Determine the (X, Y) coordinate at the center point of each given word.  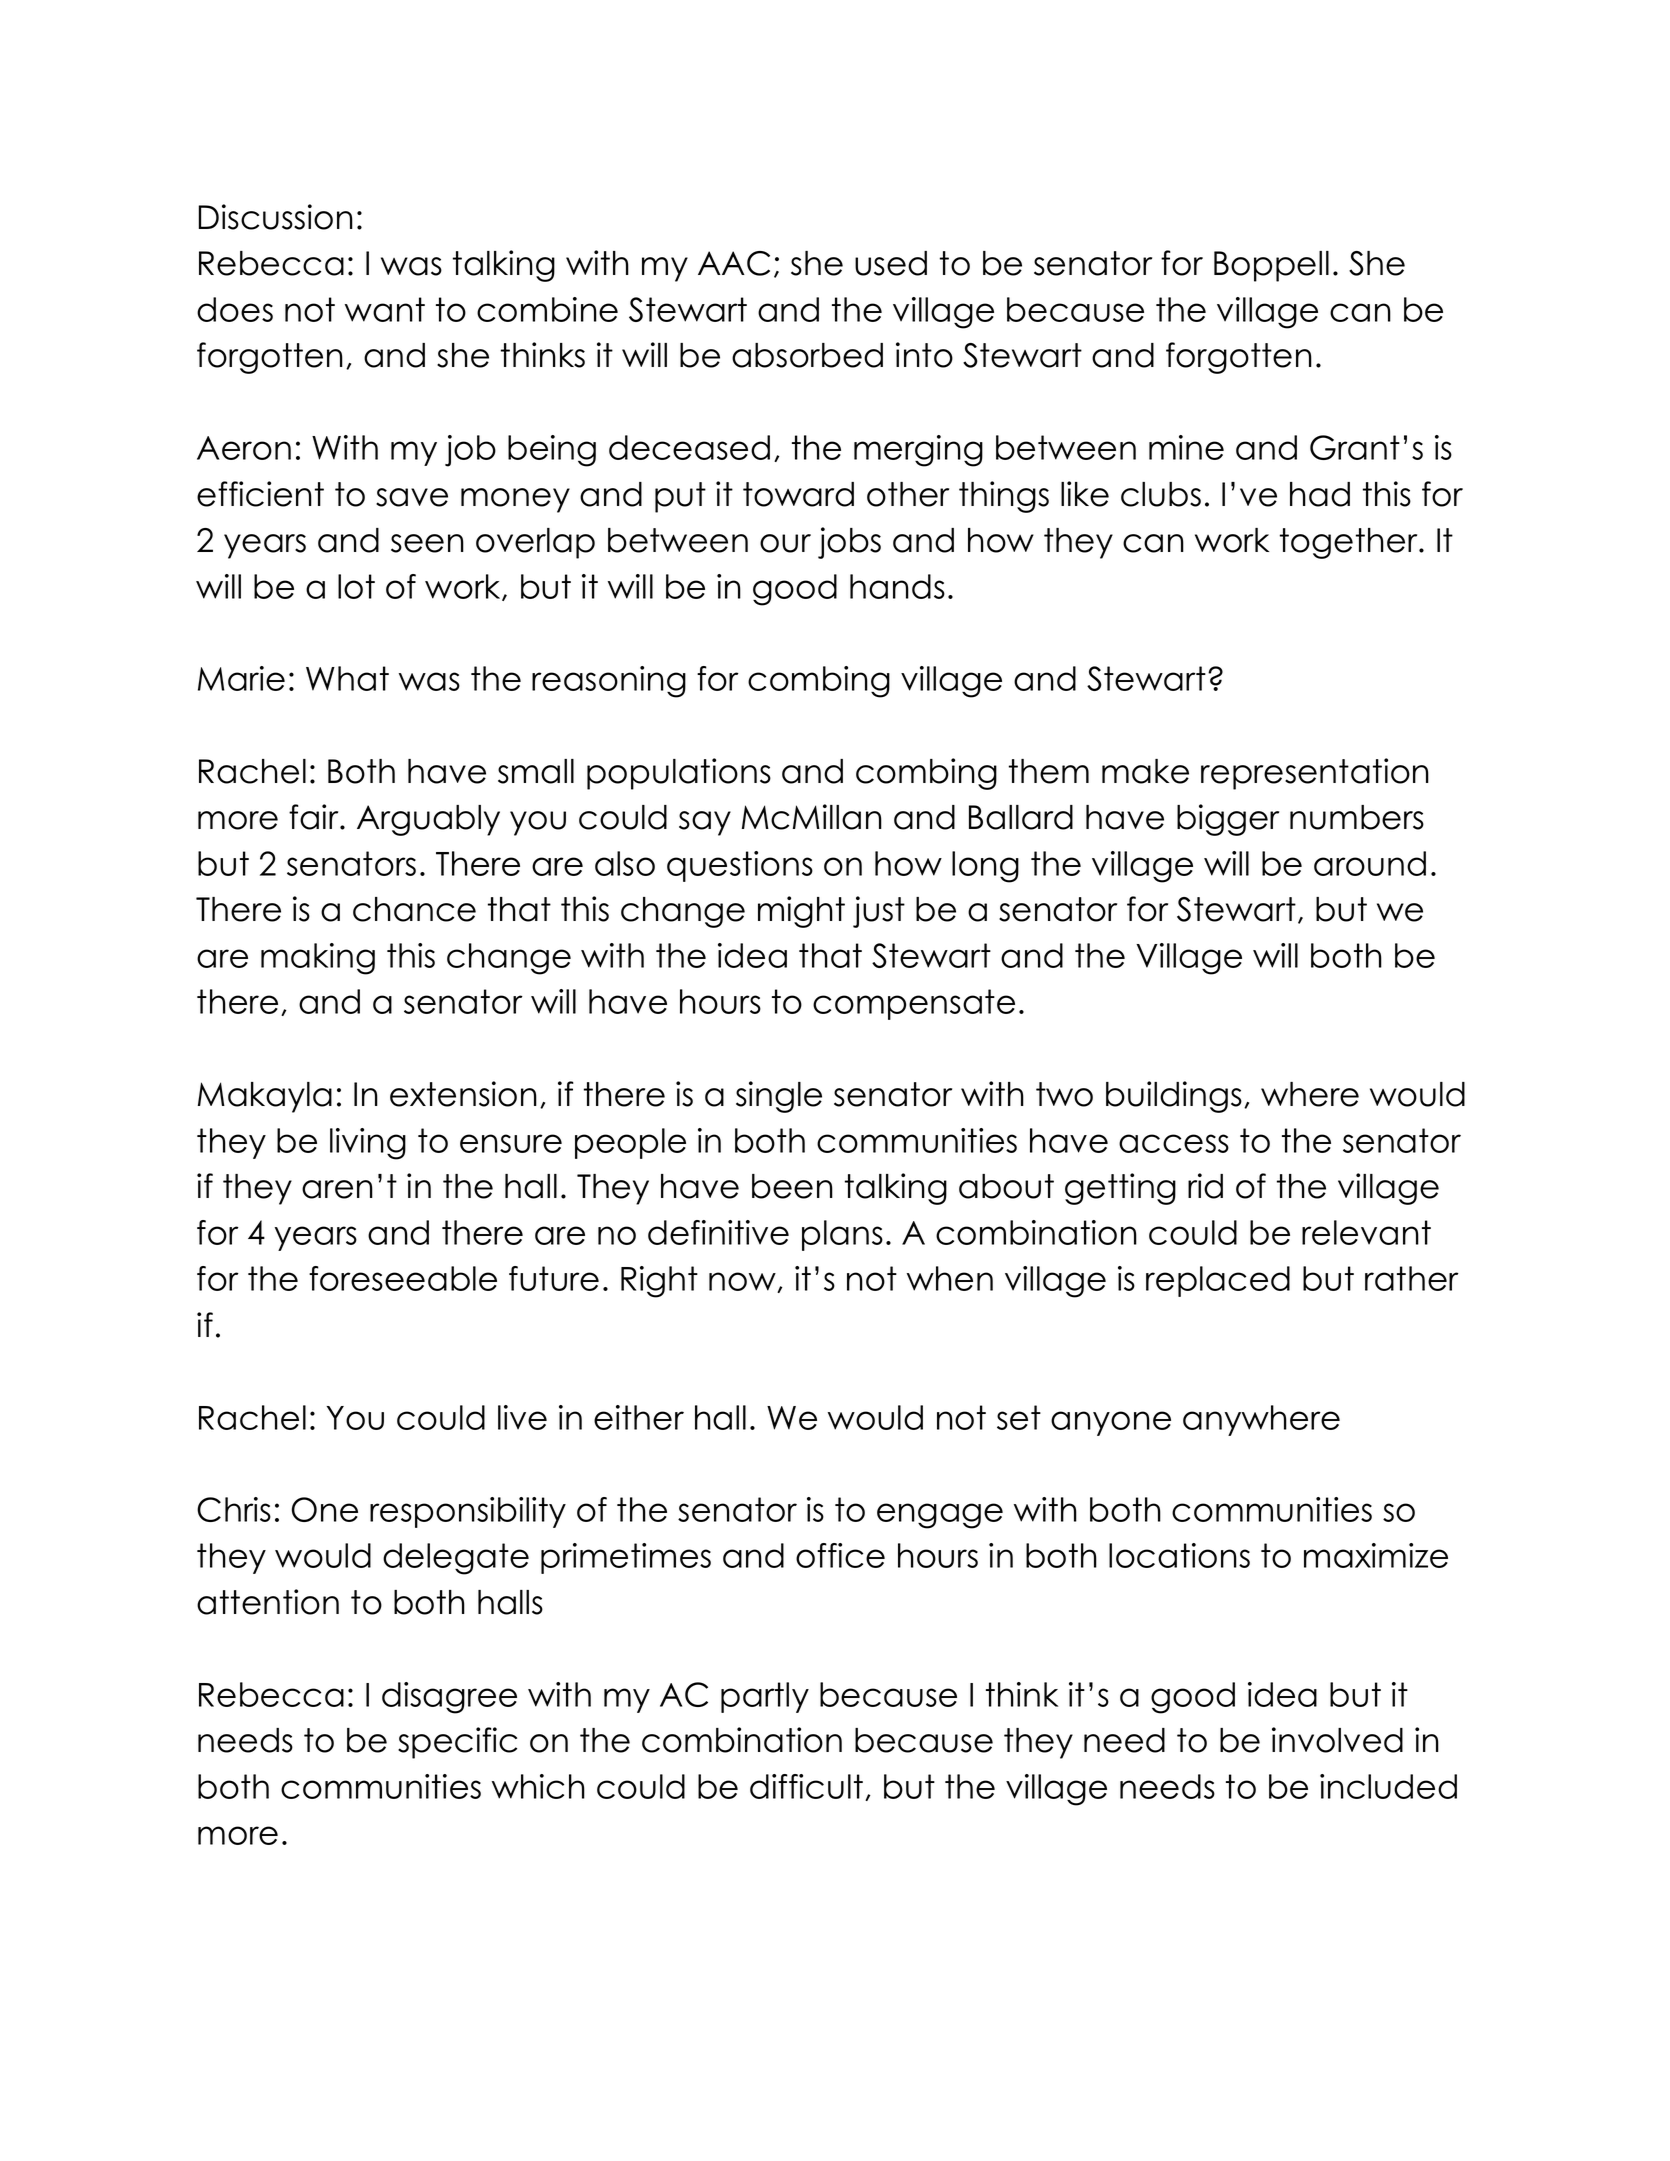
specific (457, 1743)
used (891, 263)
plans (842, 1235)
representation (1315, 774)
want (385, 309)
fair (315, 817)
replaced (1218, 1281)
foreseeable (403, 1278)
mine (1186, 447)
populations (679, 774)
